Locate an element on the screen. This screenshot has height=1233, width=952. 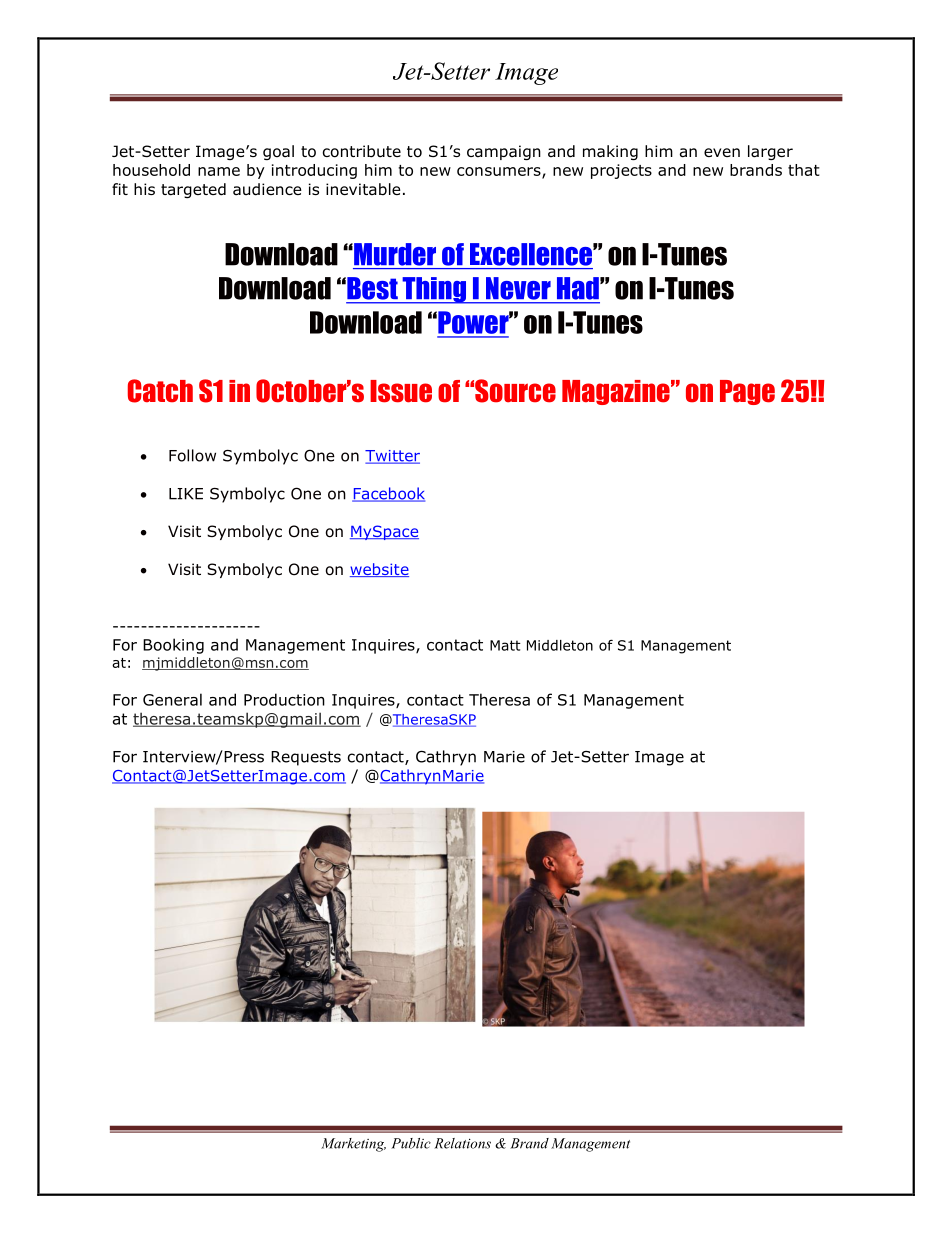
even is located at coordinates (722, 152).
